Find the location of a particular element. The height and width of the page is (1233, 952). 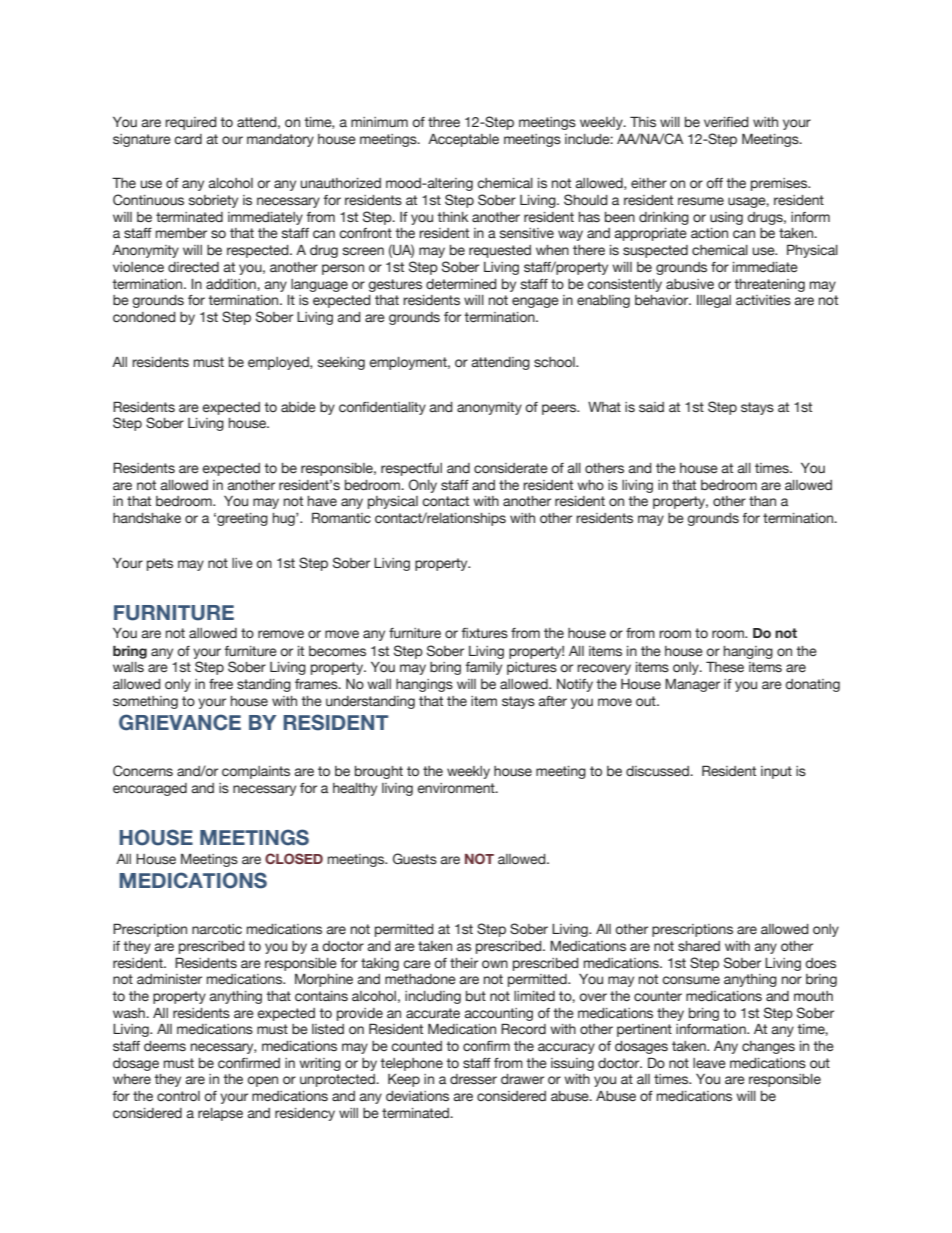

control is located at coordinates (178, 1096).
